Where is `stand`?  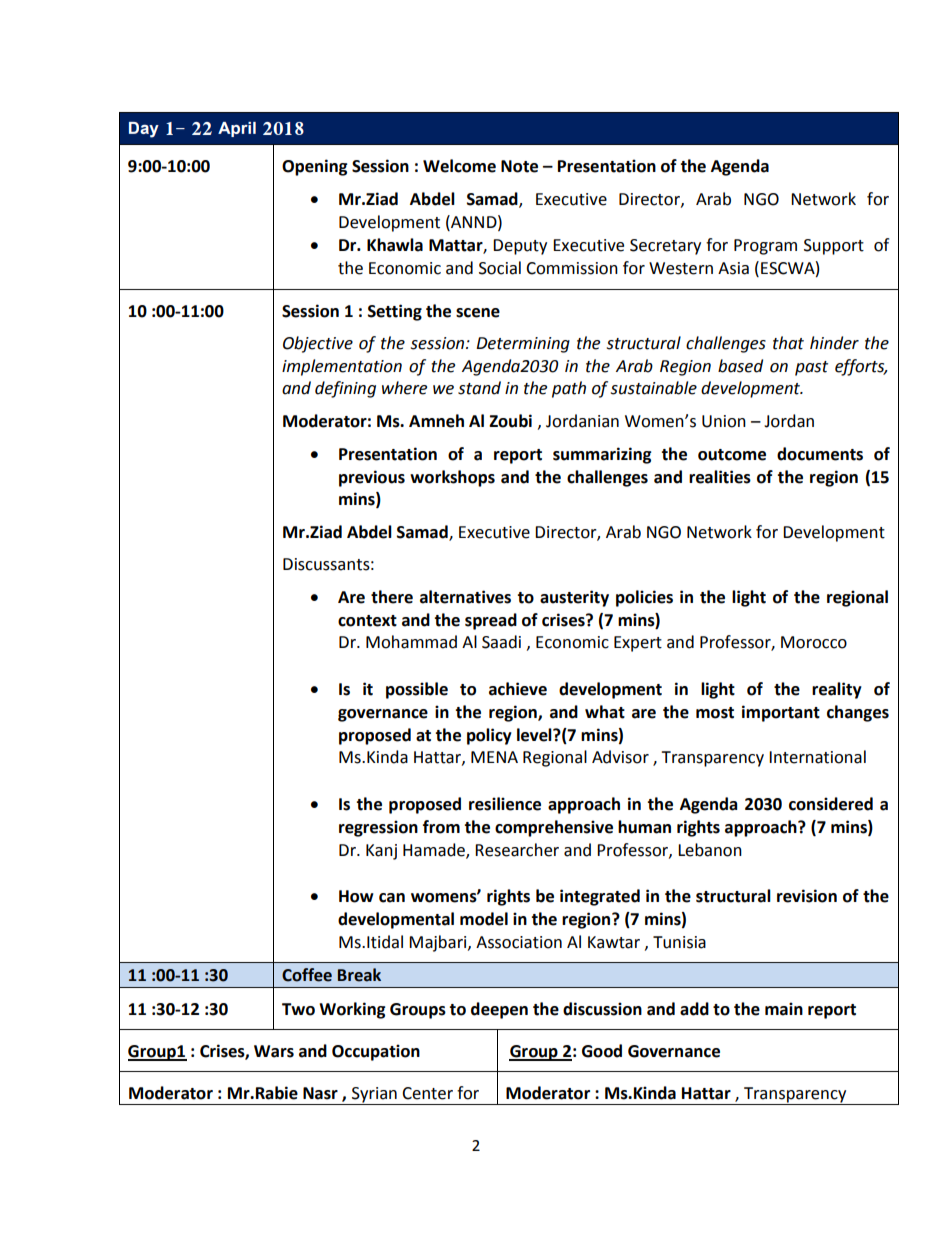
stand is located at coordinates (479, 388).
